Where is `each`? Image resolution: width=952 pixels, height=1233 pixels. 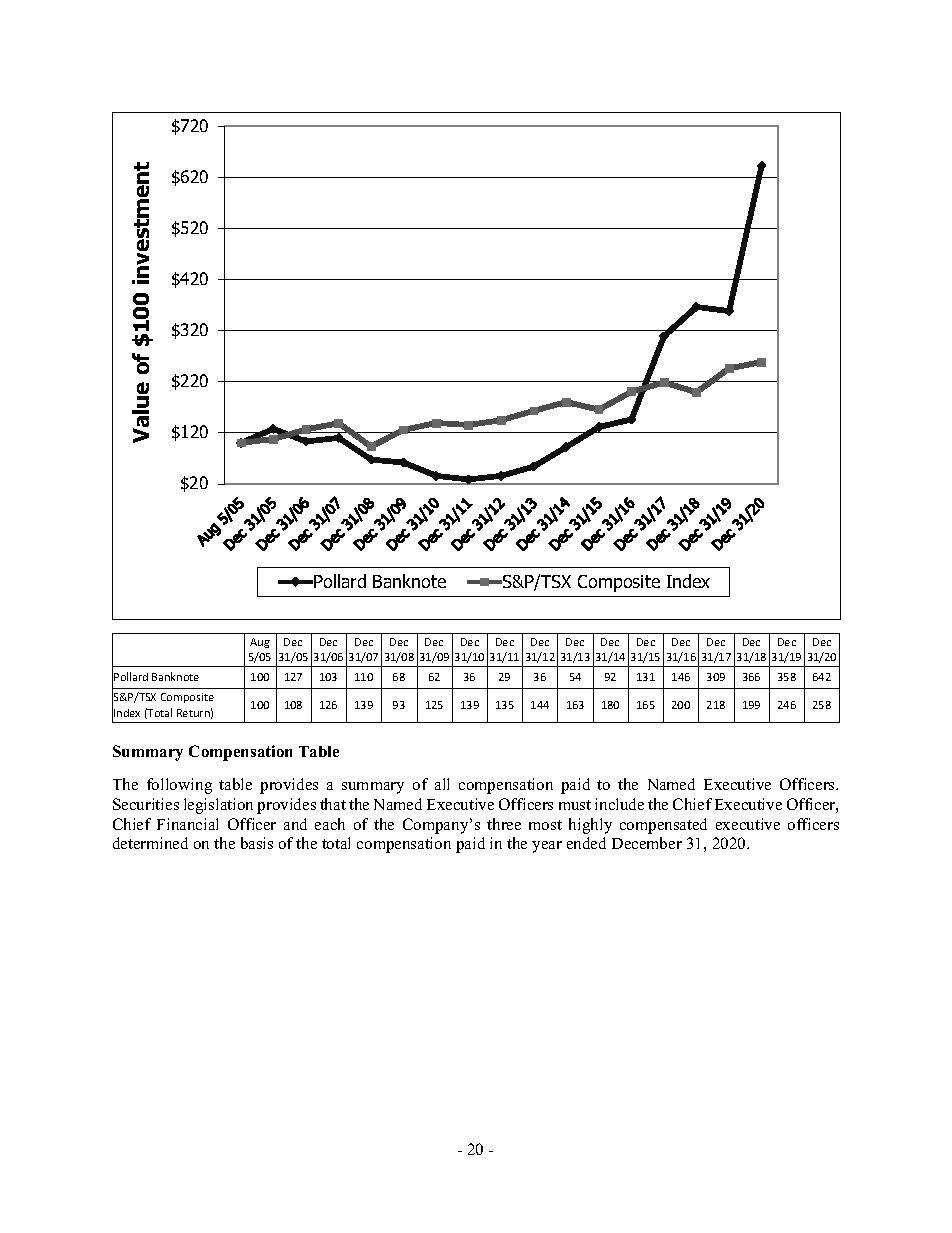 each is located at coordinates (330, 824).
